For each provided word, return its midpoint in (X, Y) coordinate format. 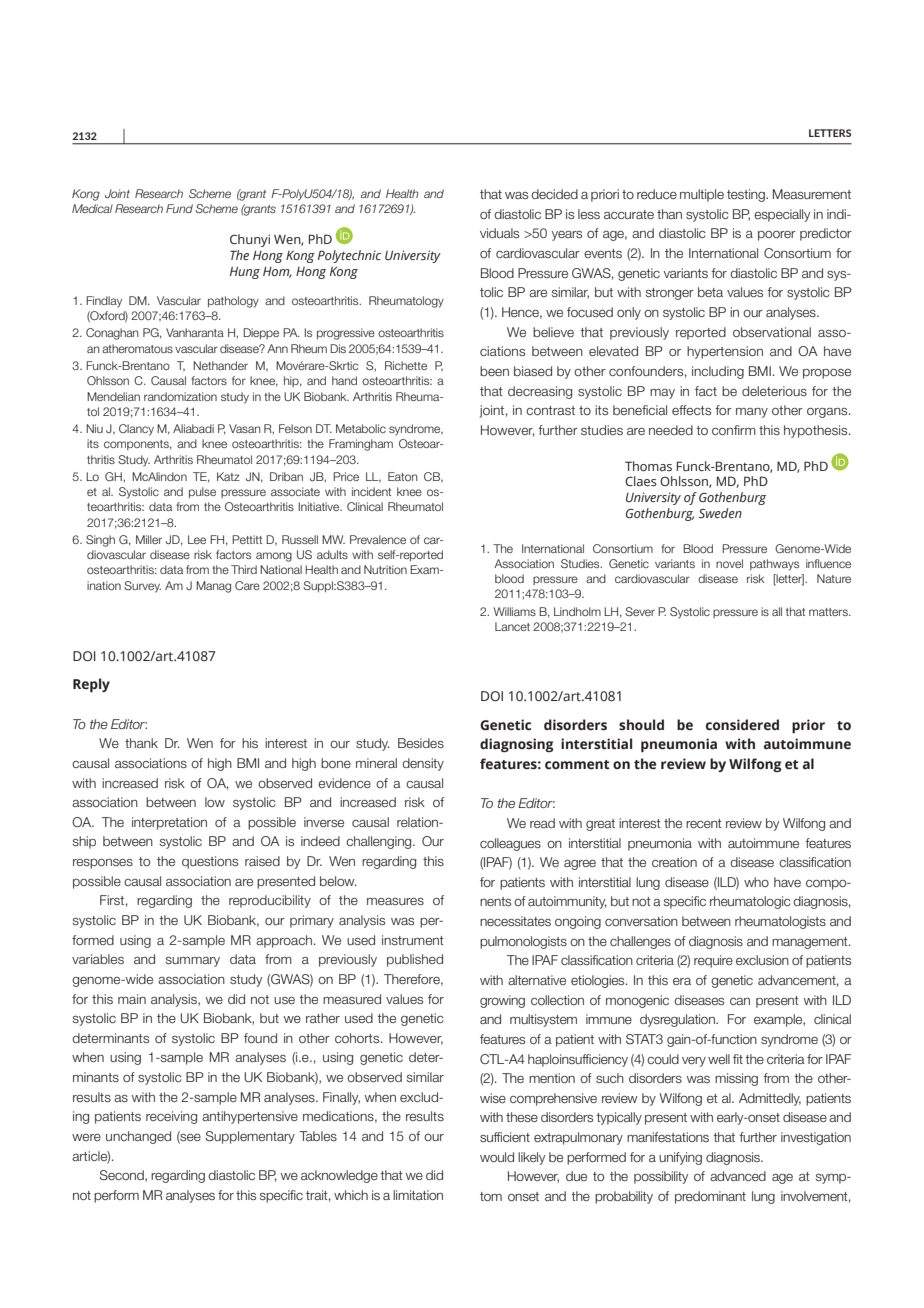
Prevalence (378, 539)
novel (729, 563)
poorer (777, 236)
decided (554, 194)
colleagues (510, 844)
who (756, 882)
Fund (179, 208)
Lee (197, 539)
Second (122, 1176)
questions (210, 862)
